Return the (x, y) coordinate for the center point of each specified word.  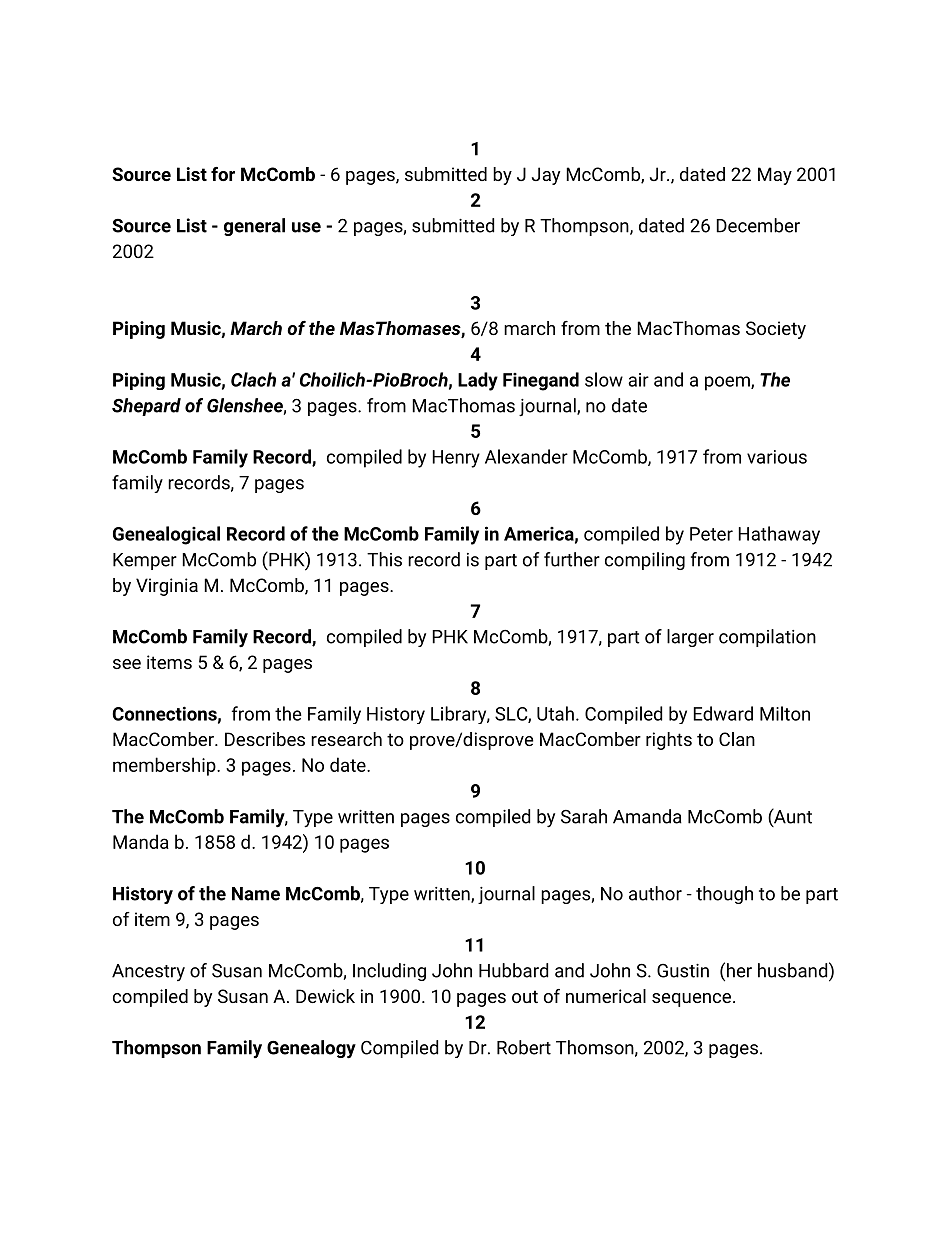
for (223, 174)
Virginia (167, 587)
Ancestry (148, 972)
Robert (524, 1047)
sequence (691, 1000)
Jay (546, 176)
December (758, 225)
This (384, 559)
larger (690, 638)
